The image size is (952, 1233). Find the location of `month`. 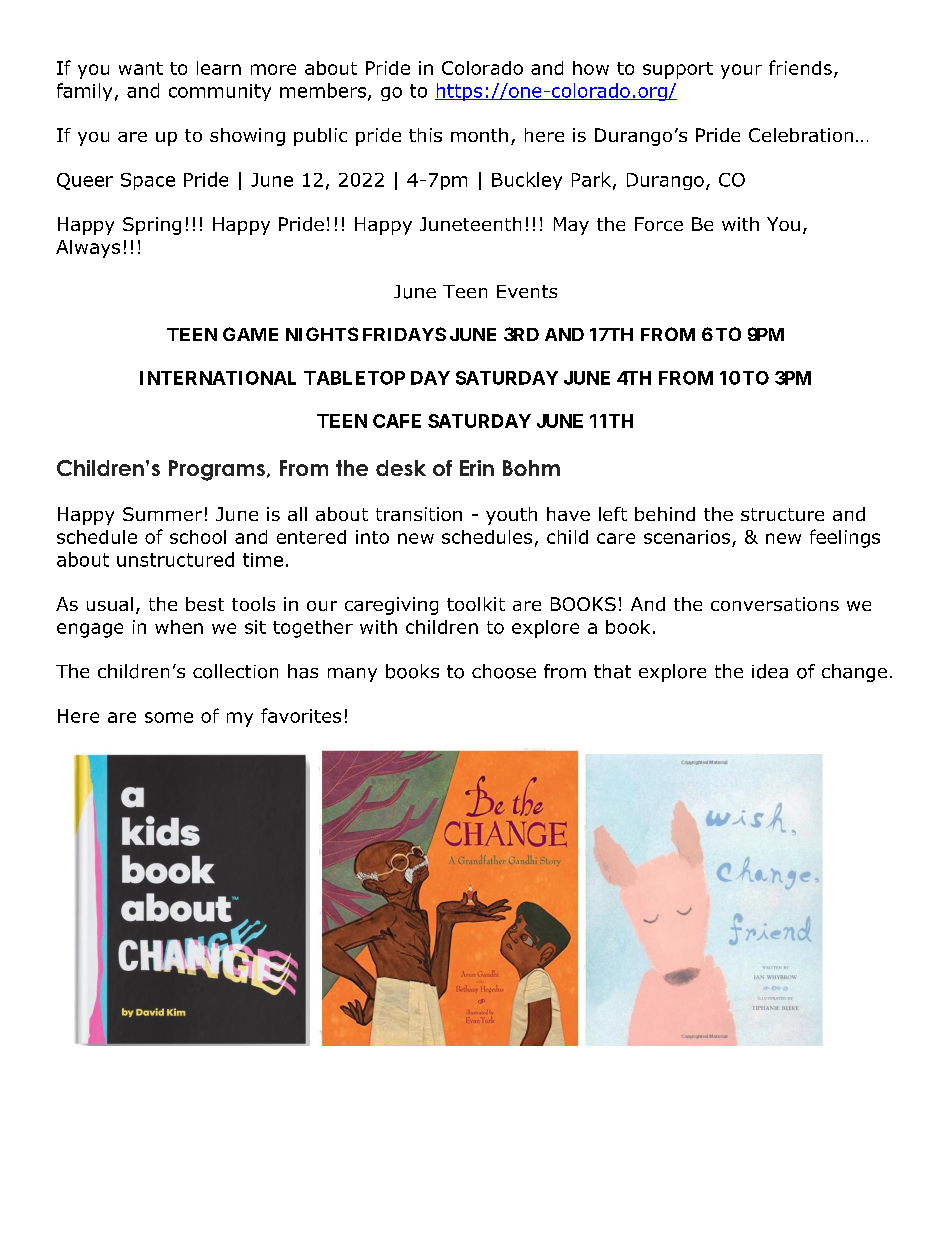

month is located at coordinates (479, 135).
